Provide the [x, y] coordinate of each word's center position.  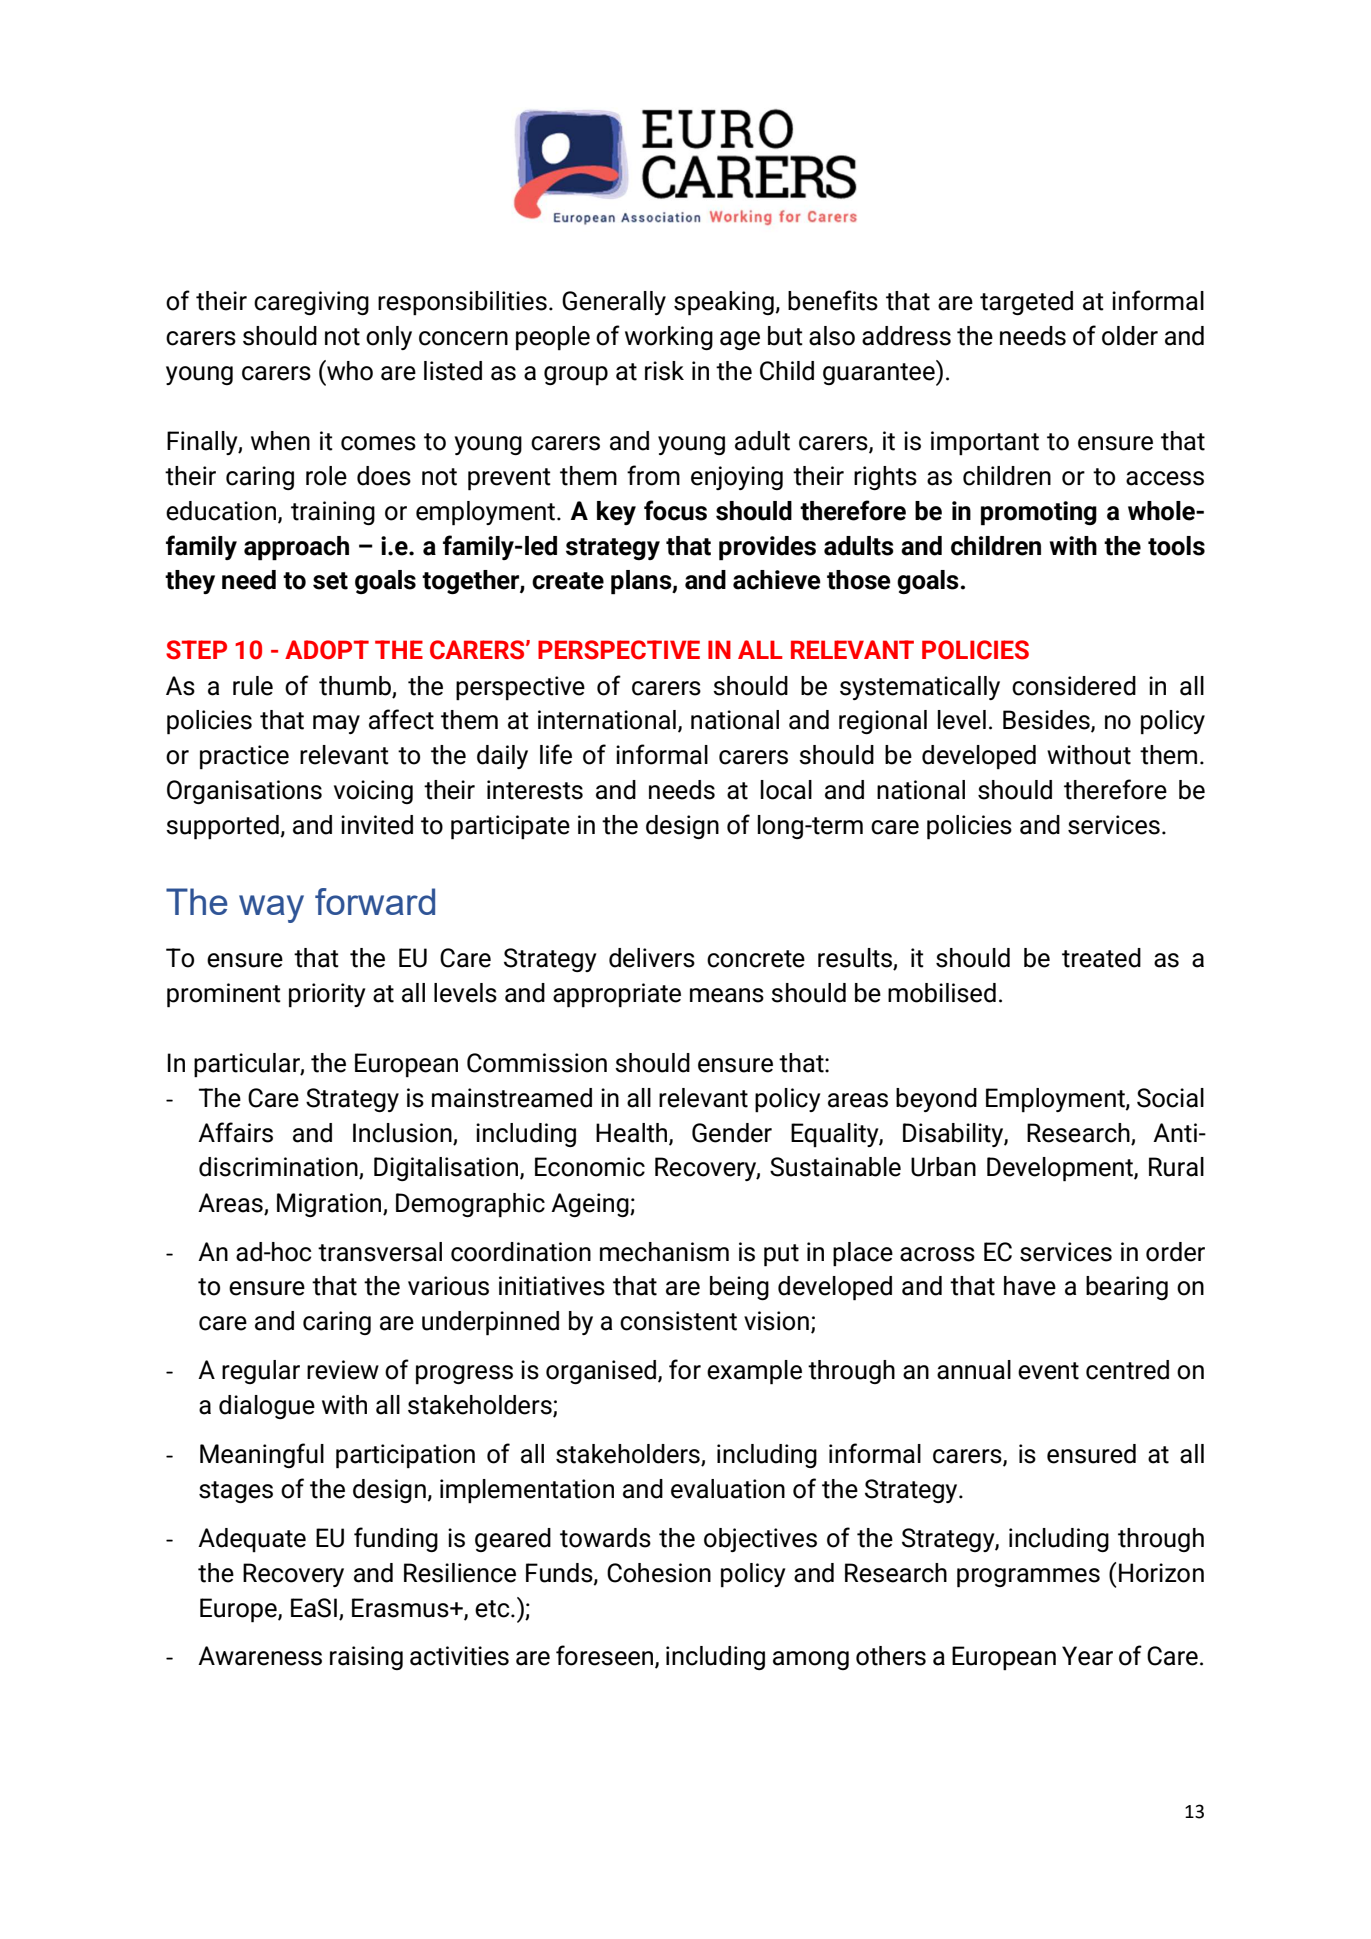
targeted [1026, 303]
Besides [1047, 721]
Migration [330, 1205]
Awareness [260, 1656]
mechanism [664, 1252]
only [389, 338]
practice [244, 757]
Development [1061, 1169]
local [786, 790]
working [669, 338]
